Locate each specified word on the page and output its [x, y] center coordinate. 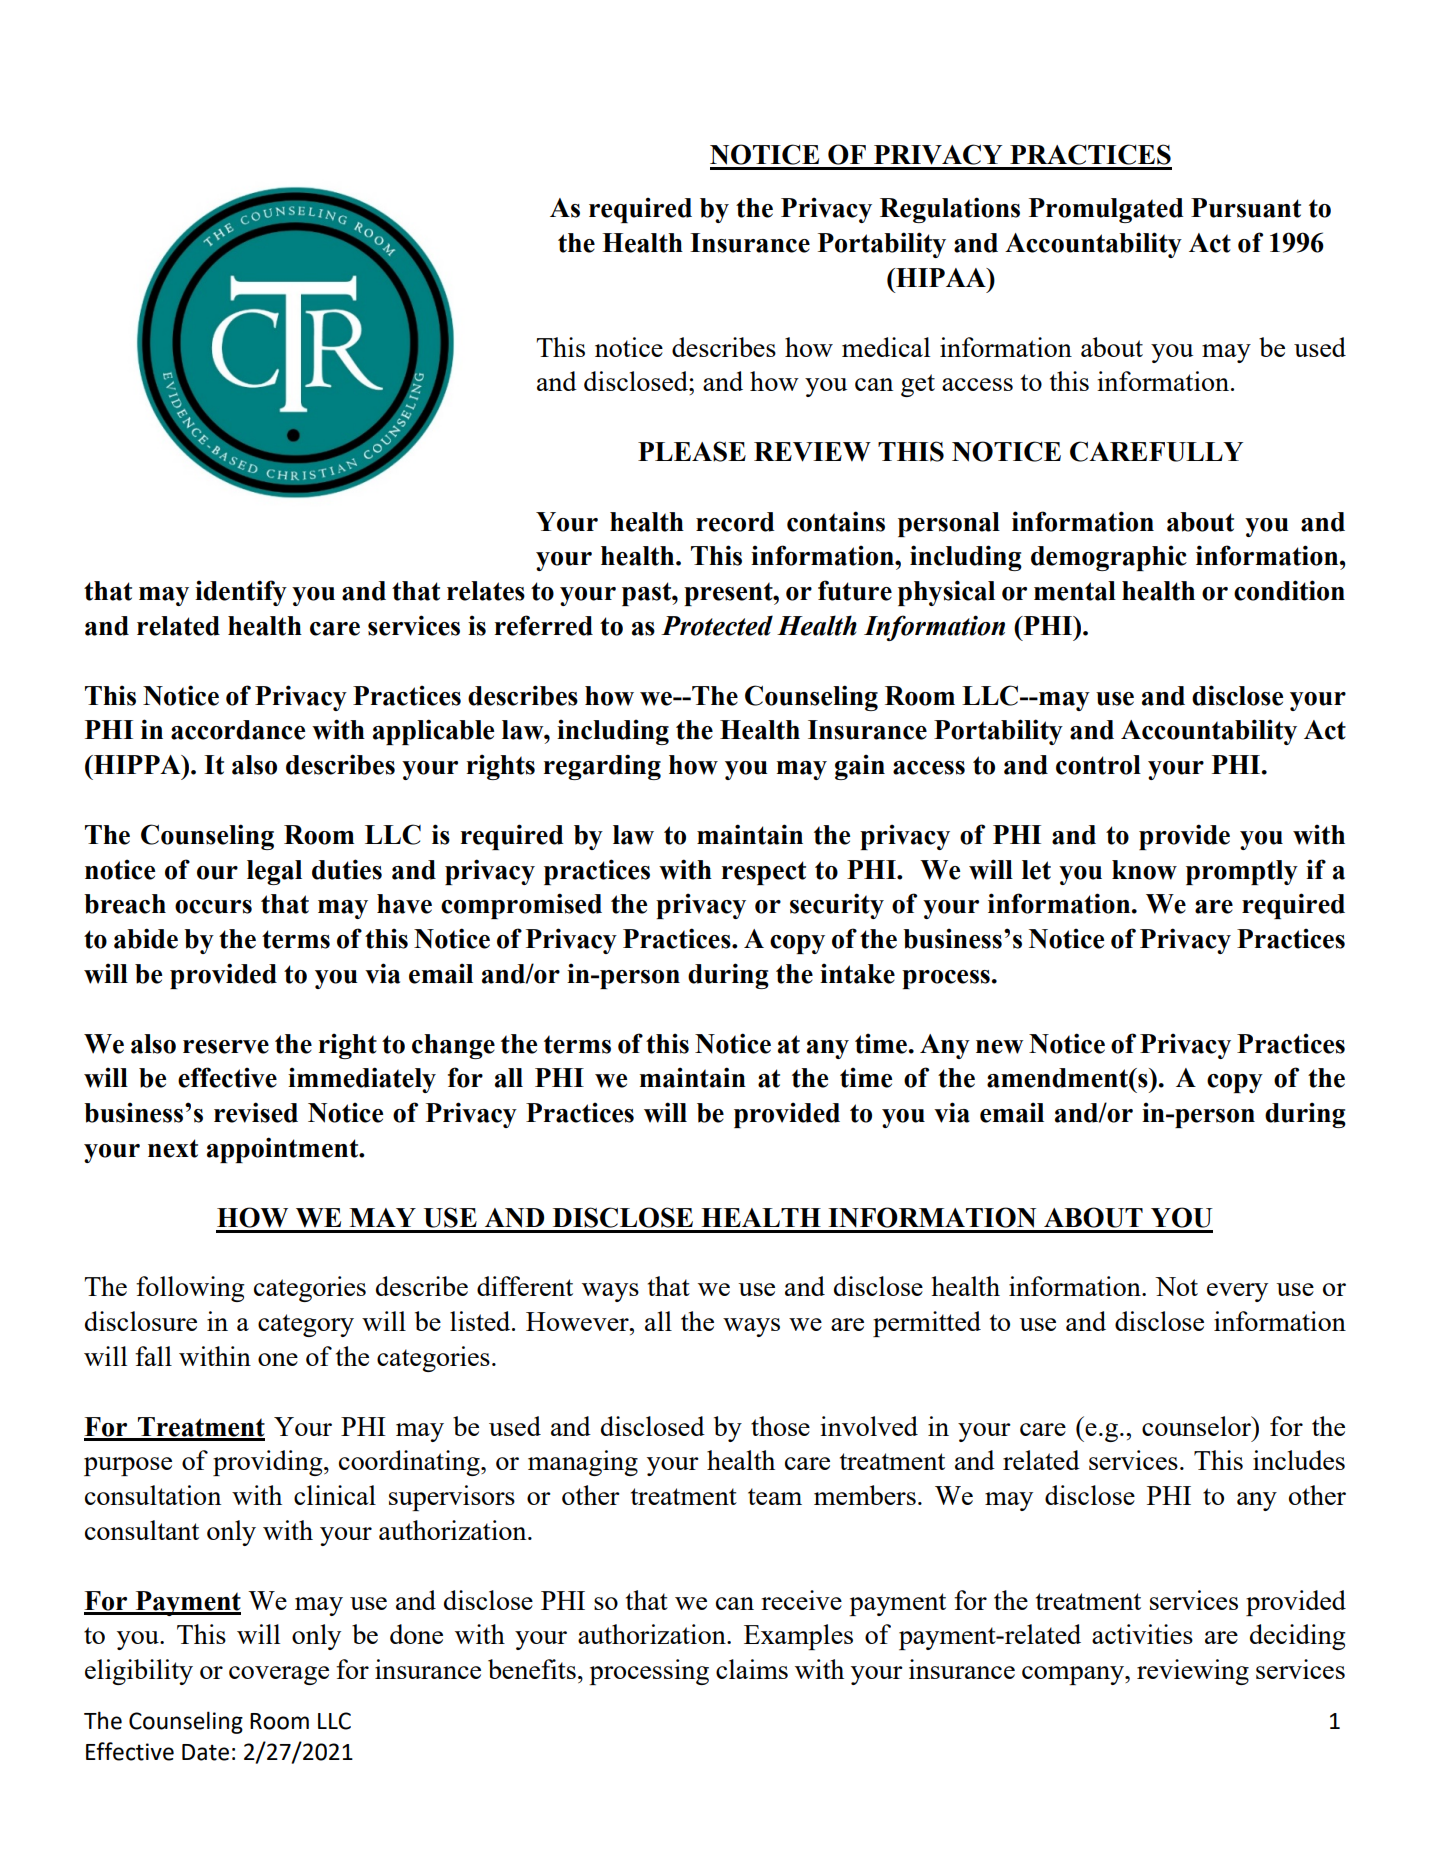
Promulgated [1106, 210]
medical [886, 347]
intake [857, 973]
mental [1075, 591]
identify [241, 593]
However [578, 1321]
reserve [226, 1047]
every [1237, 1292]
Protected [717, 625]
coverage [279, 1675]
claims [752, 1669]
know [1144, 870]
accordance [238, 730]
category [306, 1325]
